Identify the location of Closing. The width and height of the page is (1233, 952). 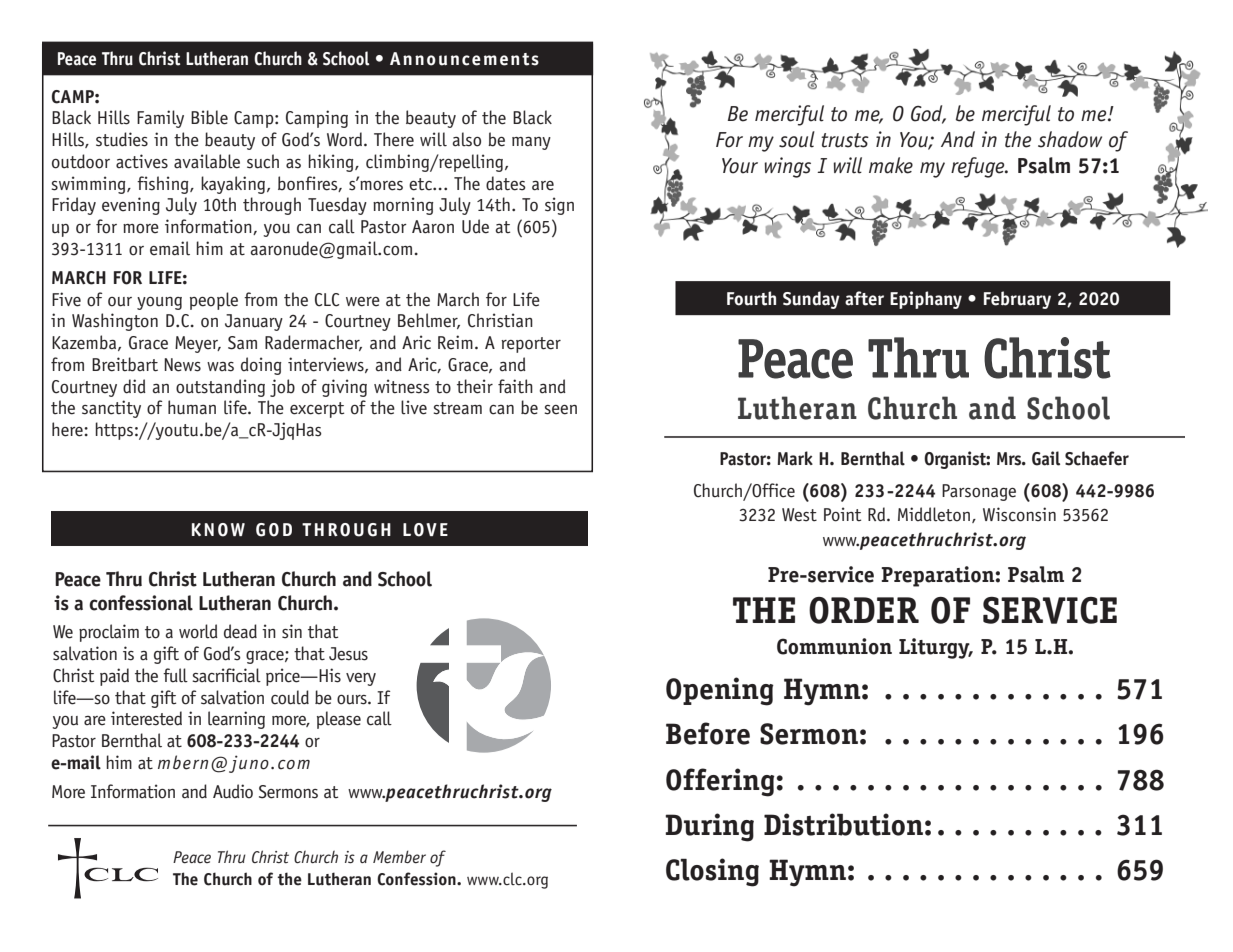
(712, 872).
